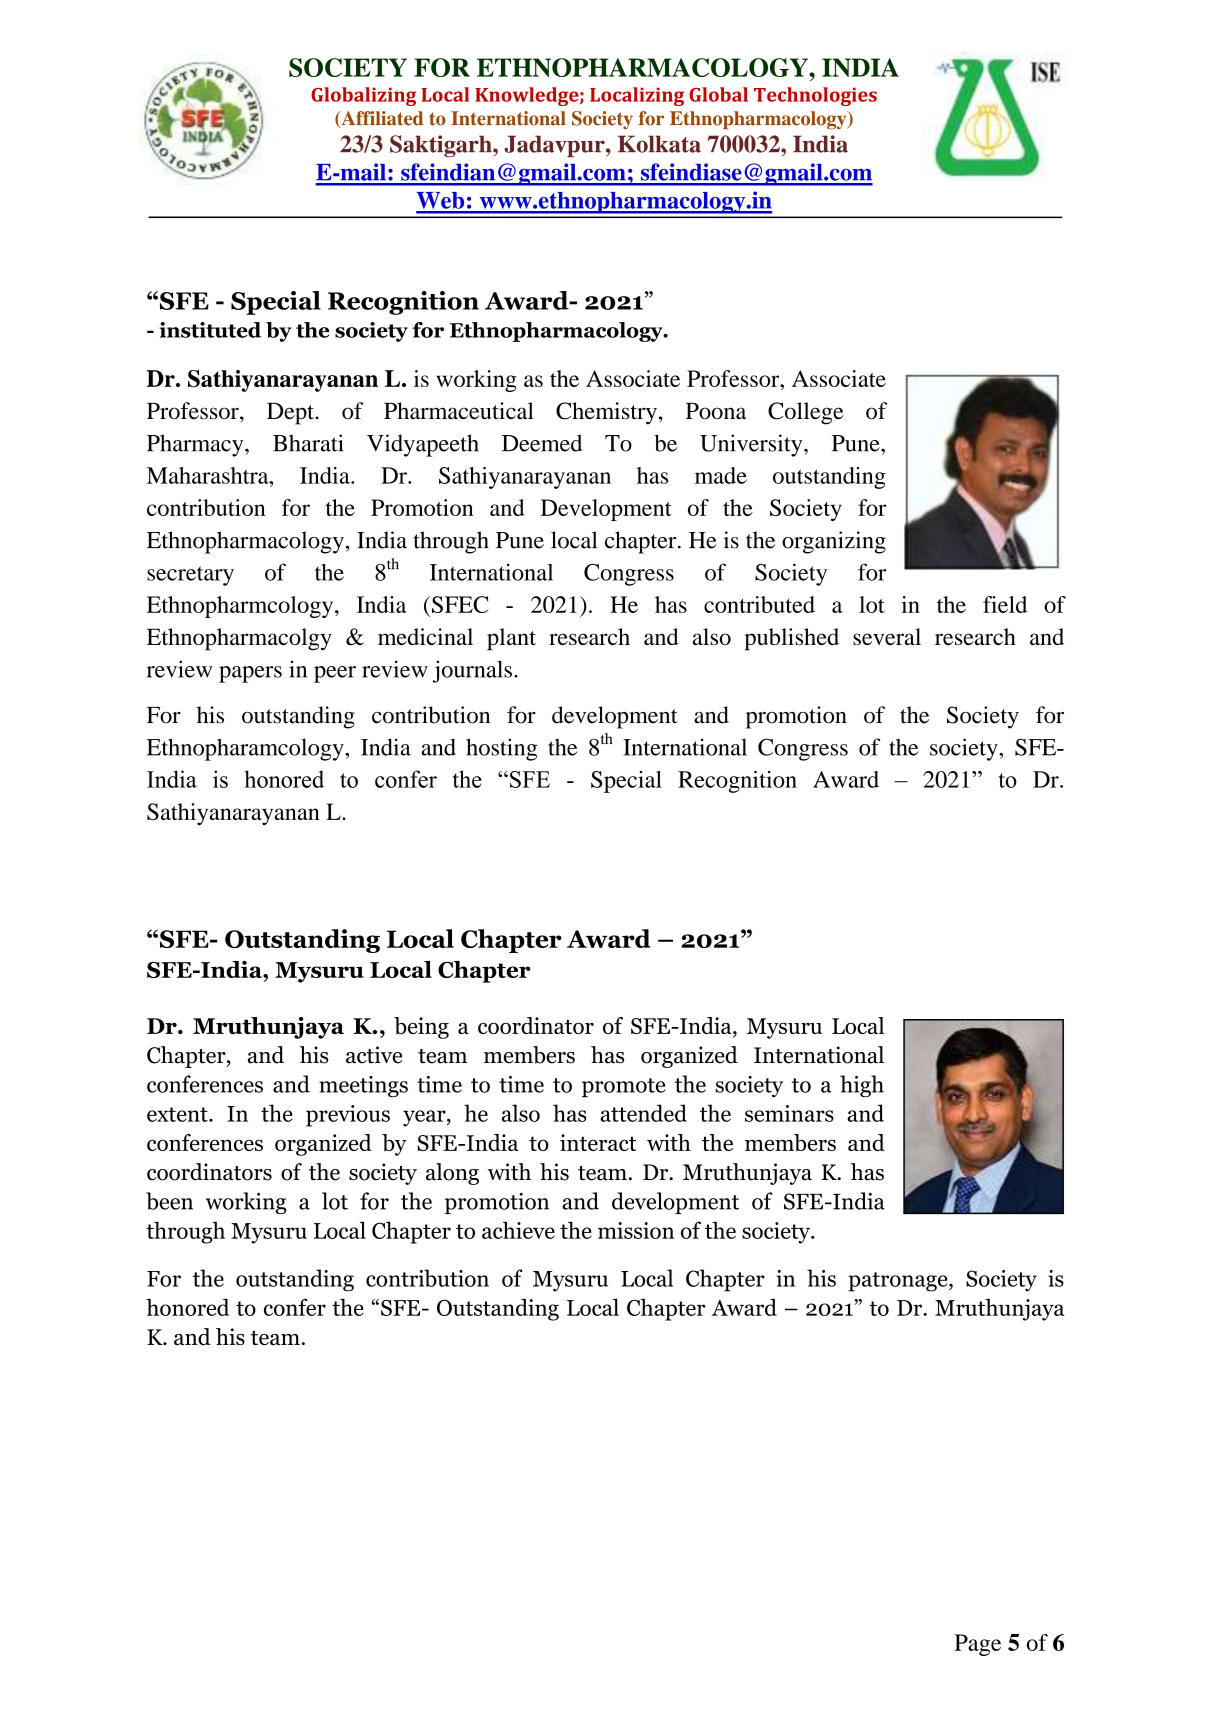  Describe the element at coordinates (598, 1142) in the image. I see `interact` at that location.
